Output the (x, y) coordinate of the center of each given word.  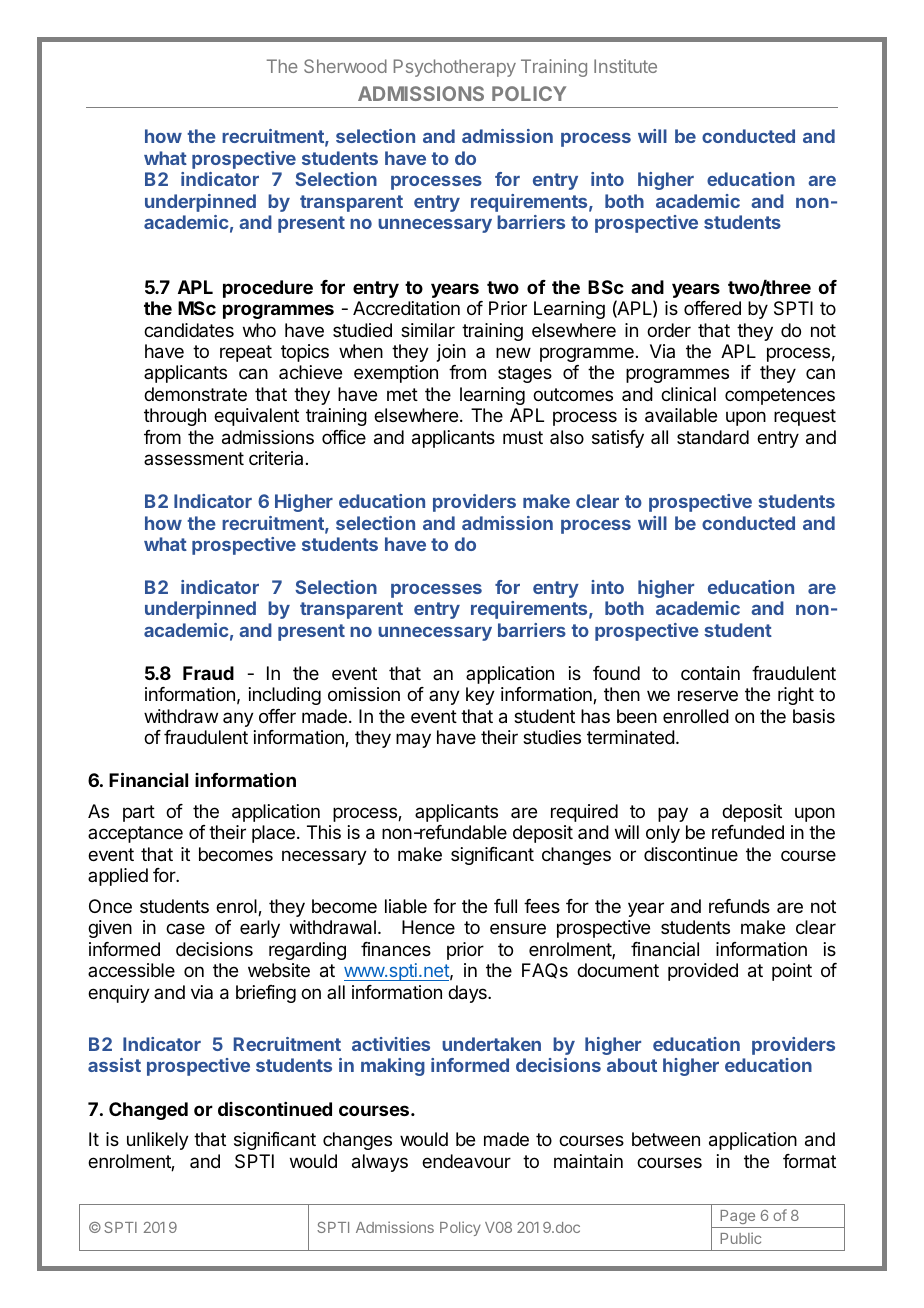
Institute (625, 66)
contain (710, 673)
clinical (688, 394)
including (285, 696)
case (185, 929)
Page (737, 1219)
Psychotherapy (455, 68)
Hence (428, 927)
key (480, 696)
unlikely (158, 1141)
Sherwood (345, 66)
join (451, 353)
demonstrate (195, 394)
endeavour (466, 1161)
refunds (739, 906)
